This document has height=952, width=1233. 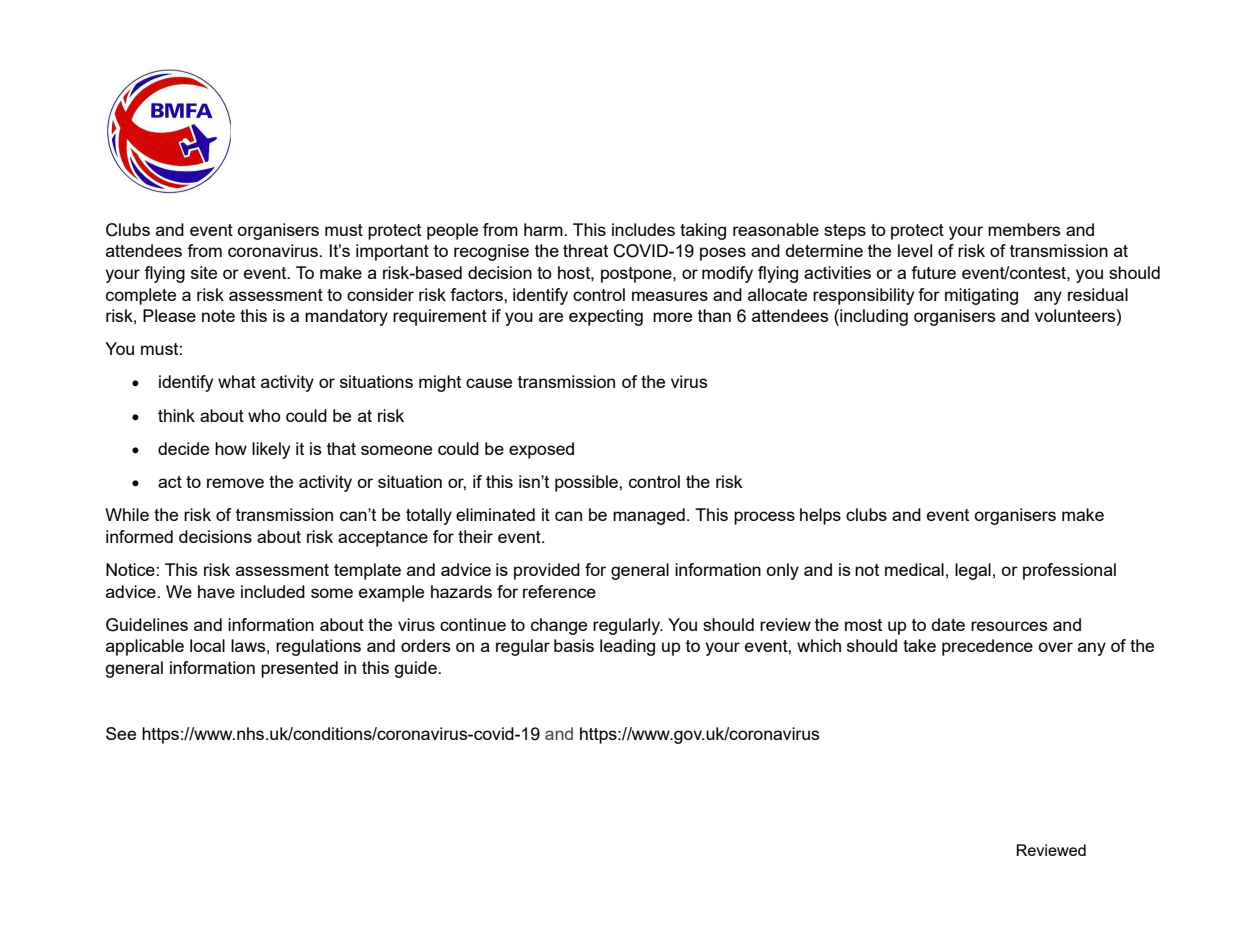 I want to click on leading, so click(x=627, y=647).
